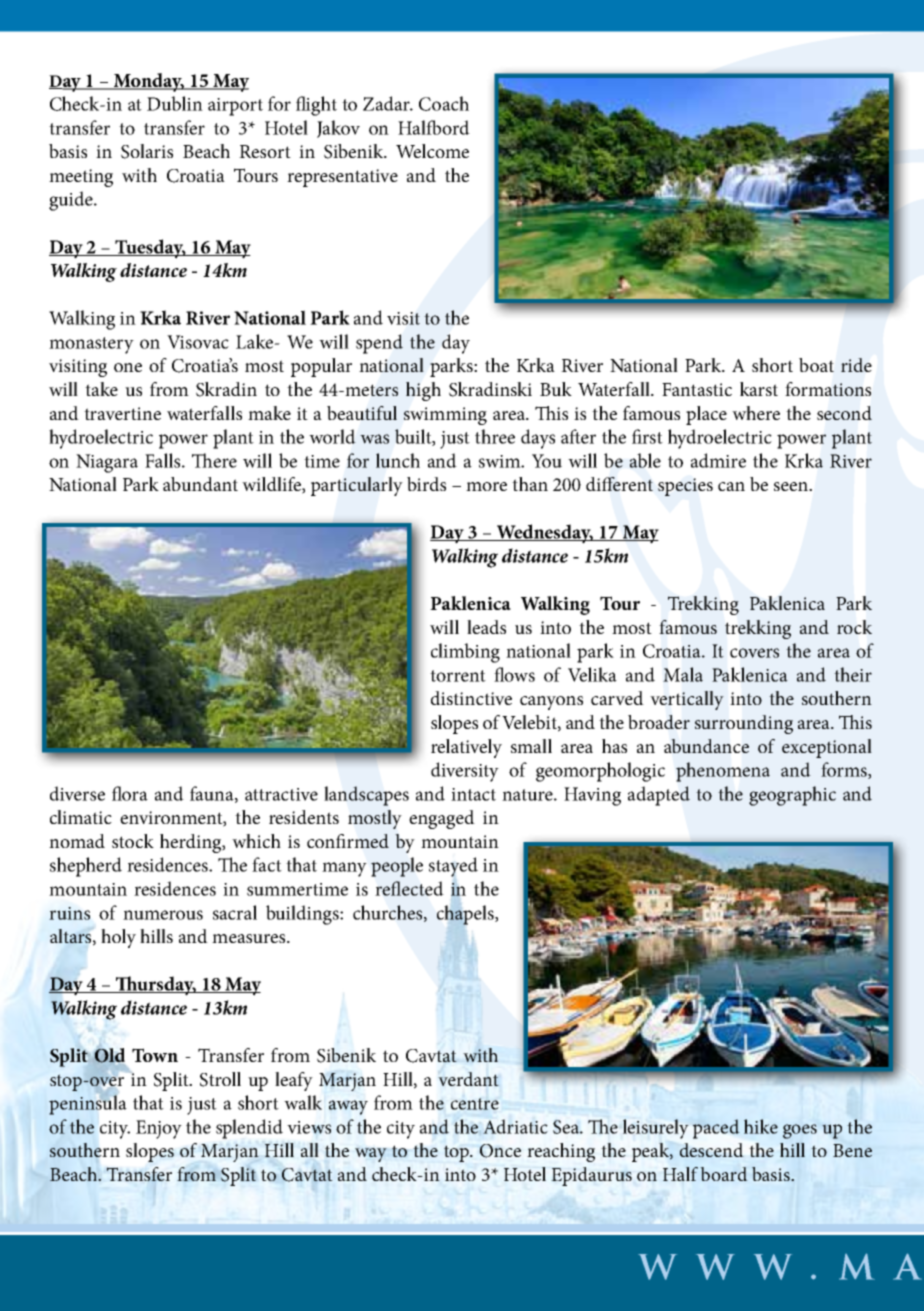 Image resolution: width=924 pixels, height=1311 pixels. Describe the element at coordinates (444, 103) in the image. I see `Coach` at that location.
